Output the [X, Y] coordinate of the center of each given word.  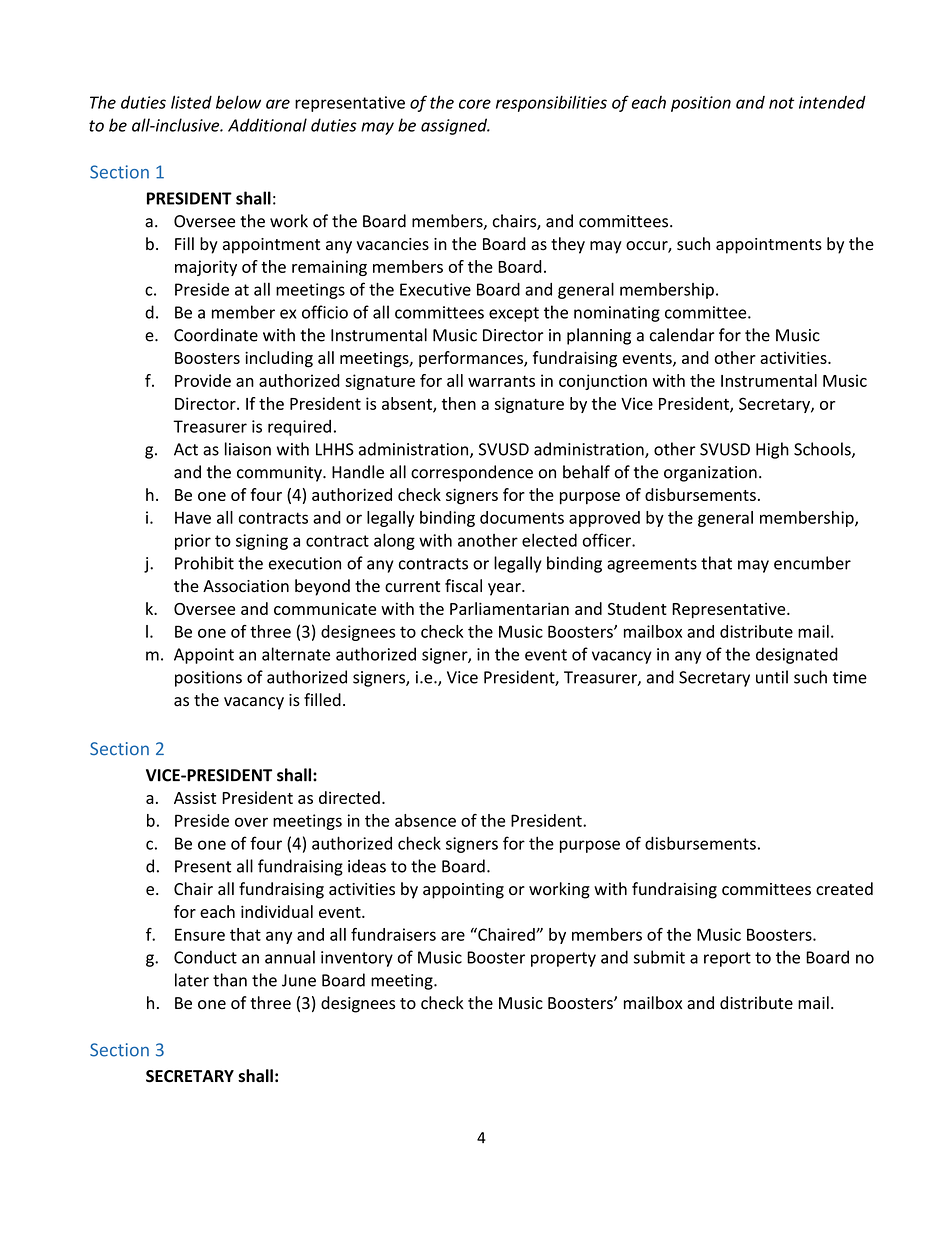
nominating [617, 314]
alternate [296, 654]
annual [290, 957]
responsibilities [551, 103]
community [280, 474]
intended [832, 102]
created [844, 889]
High [772, 450]
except [514, 314]
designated [797, 655]
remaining [329, 268]
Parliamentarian [509, 608]
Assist [195, 798]
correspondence [472, 473]
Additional [267, 125]
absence [425, 820]
